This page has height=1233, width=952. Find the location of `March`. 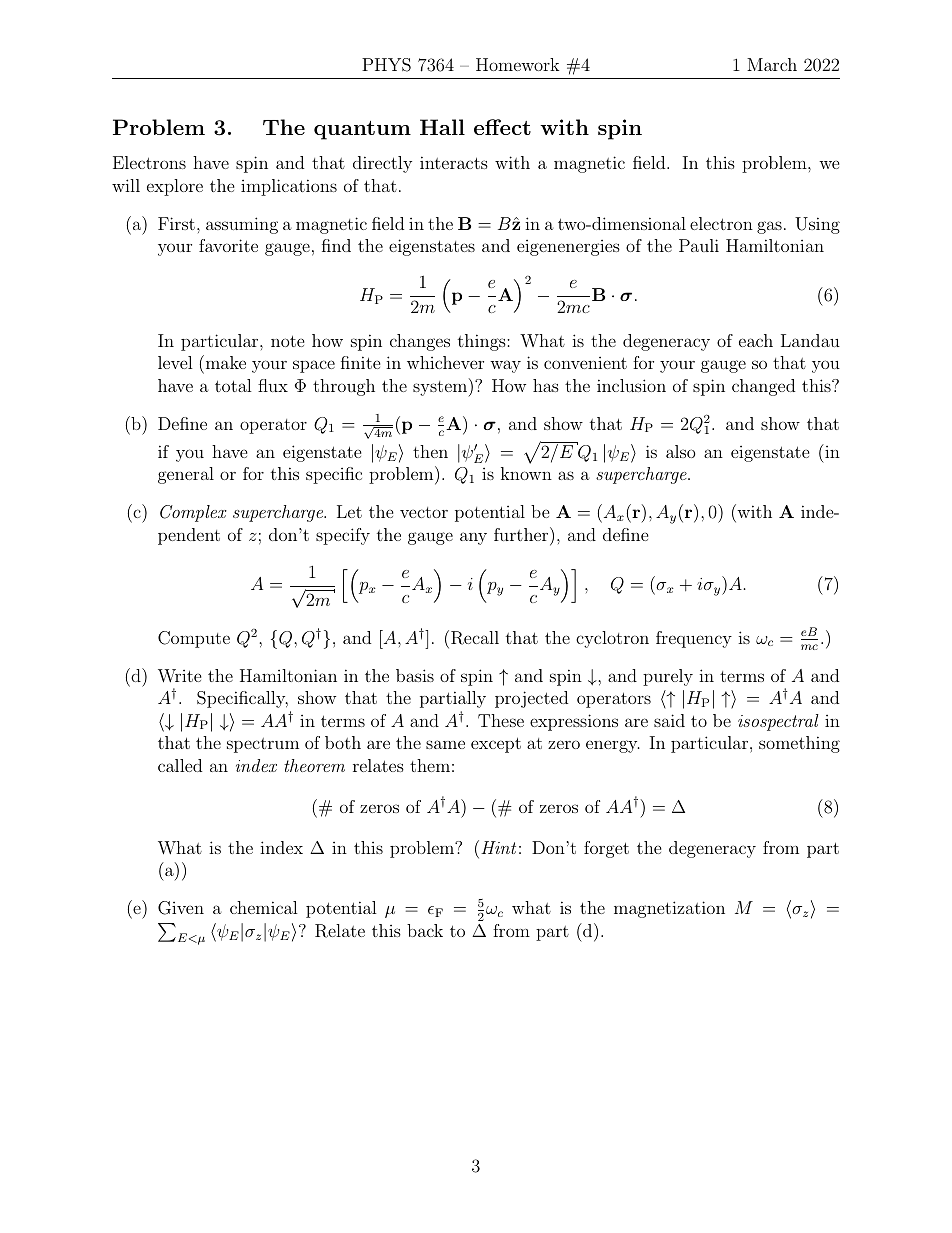

March is located at coordinates (772, 64).
